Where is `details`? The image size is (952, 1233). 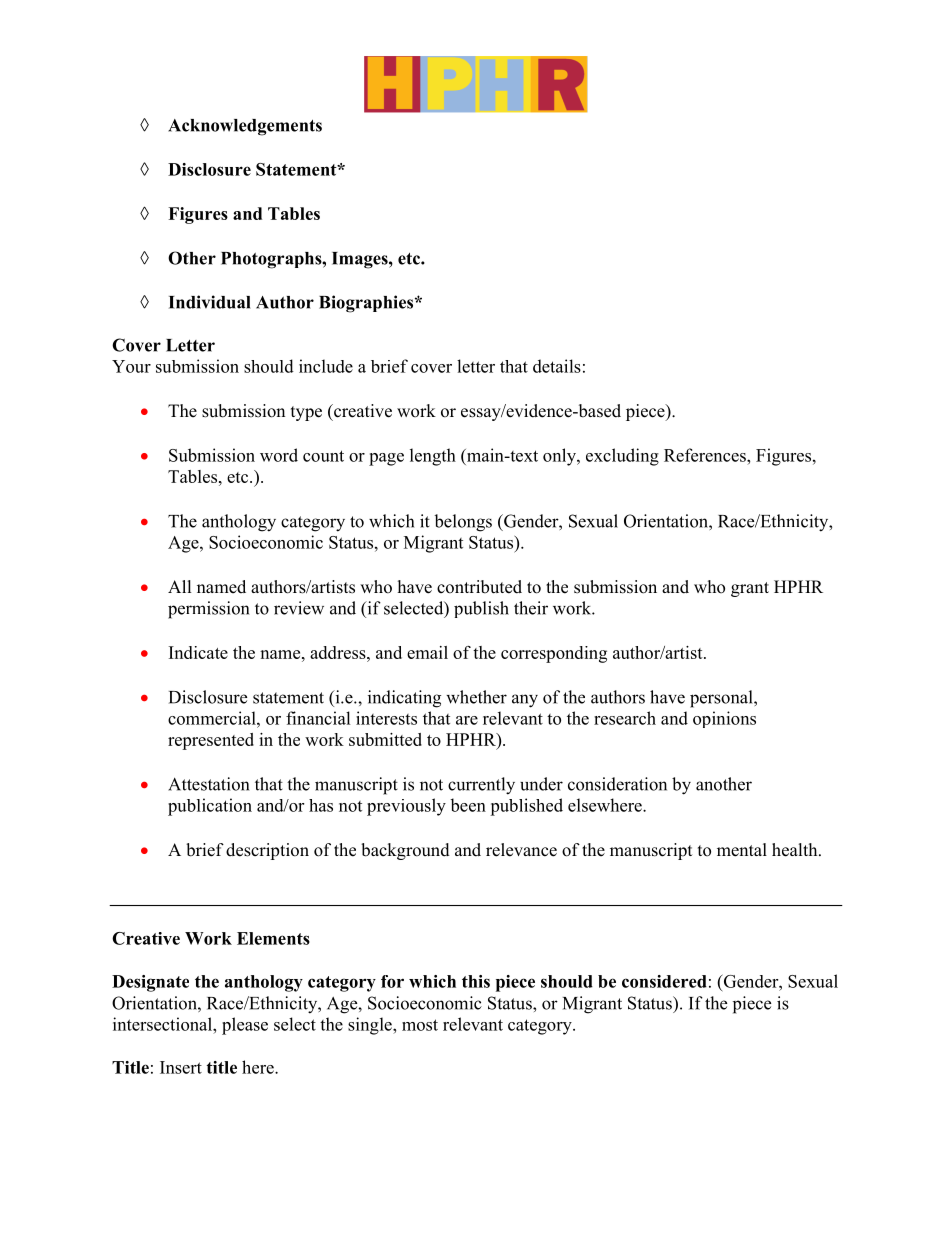
details is located at coordinates (557, 366).
